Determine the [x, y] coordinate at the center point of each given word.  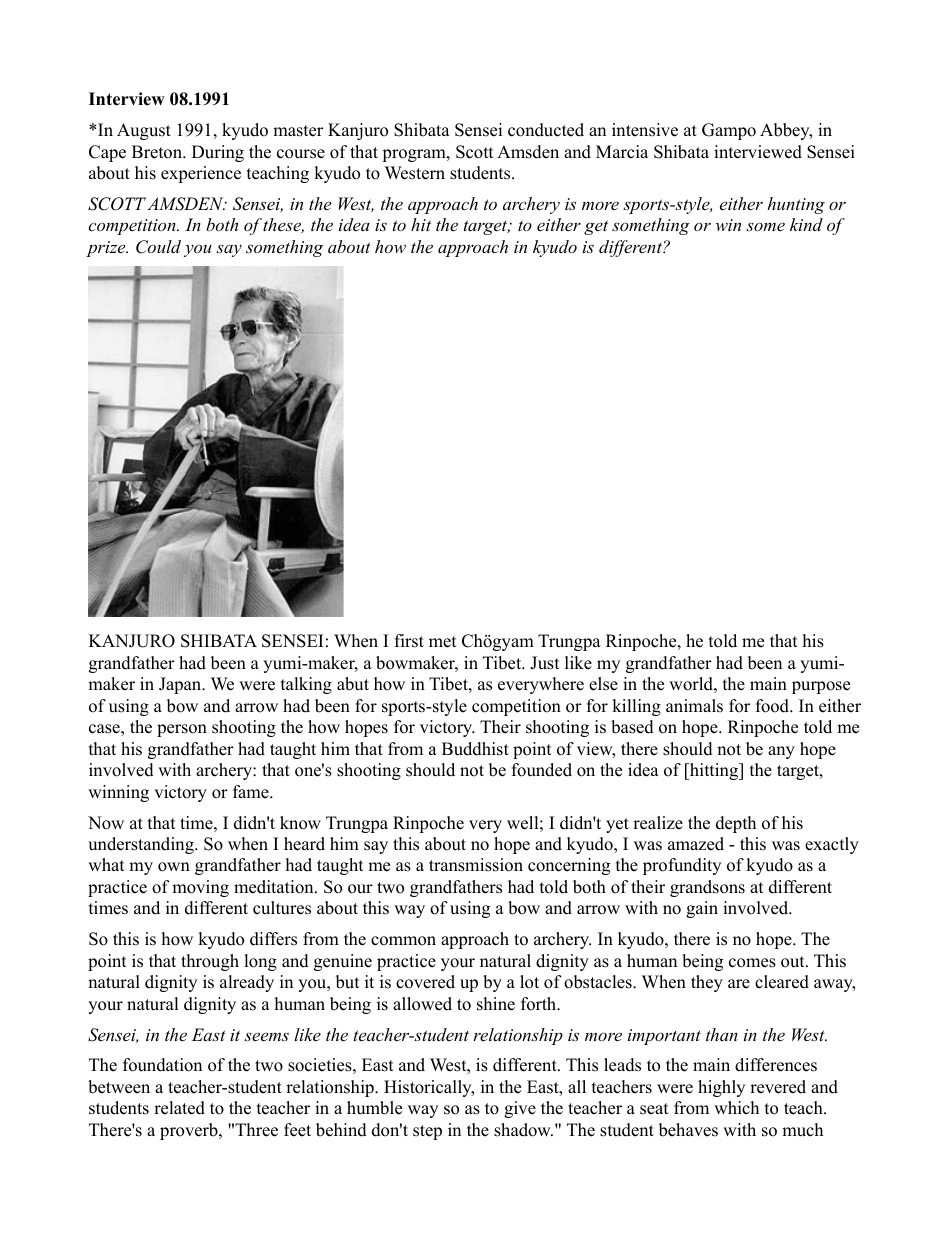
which [736, 1108]
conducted [546, 130]
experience [201, 174]
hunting [796, 205]
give [520, 1109]
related [179, 1108]
